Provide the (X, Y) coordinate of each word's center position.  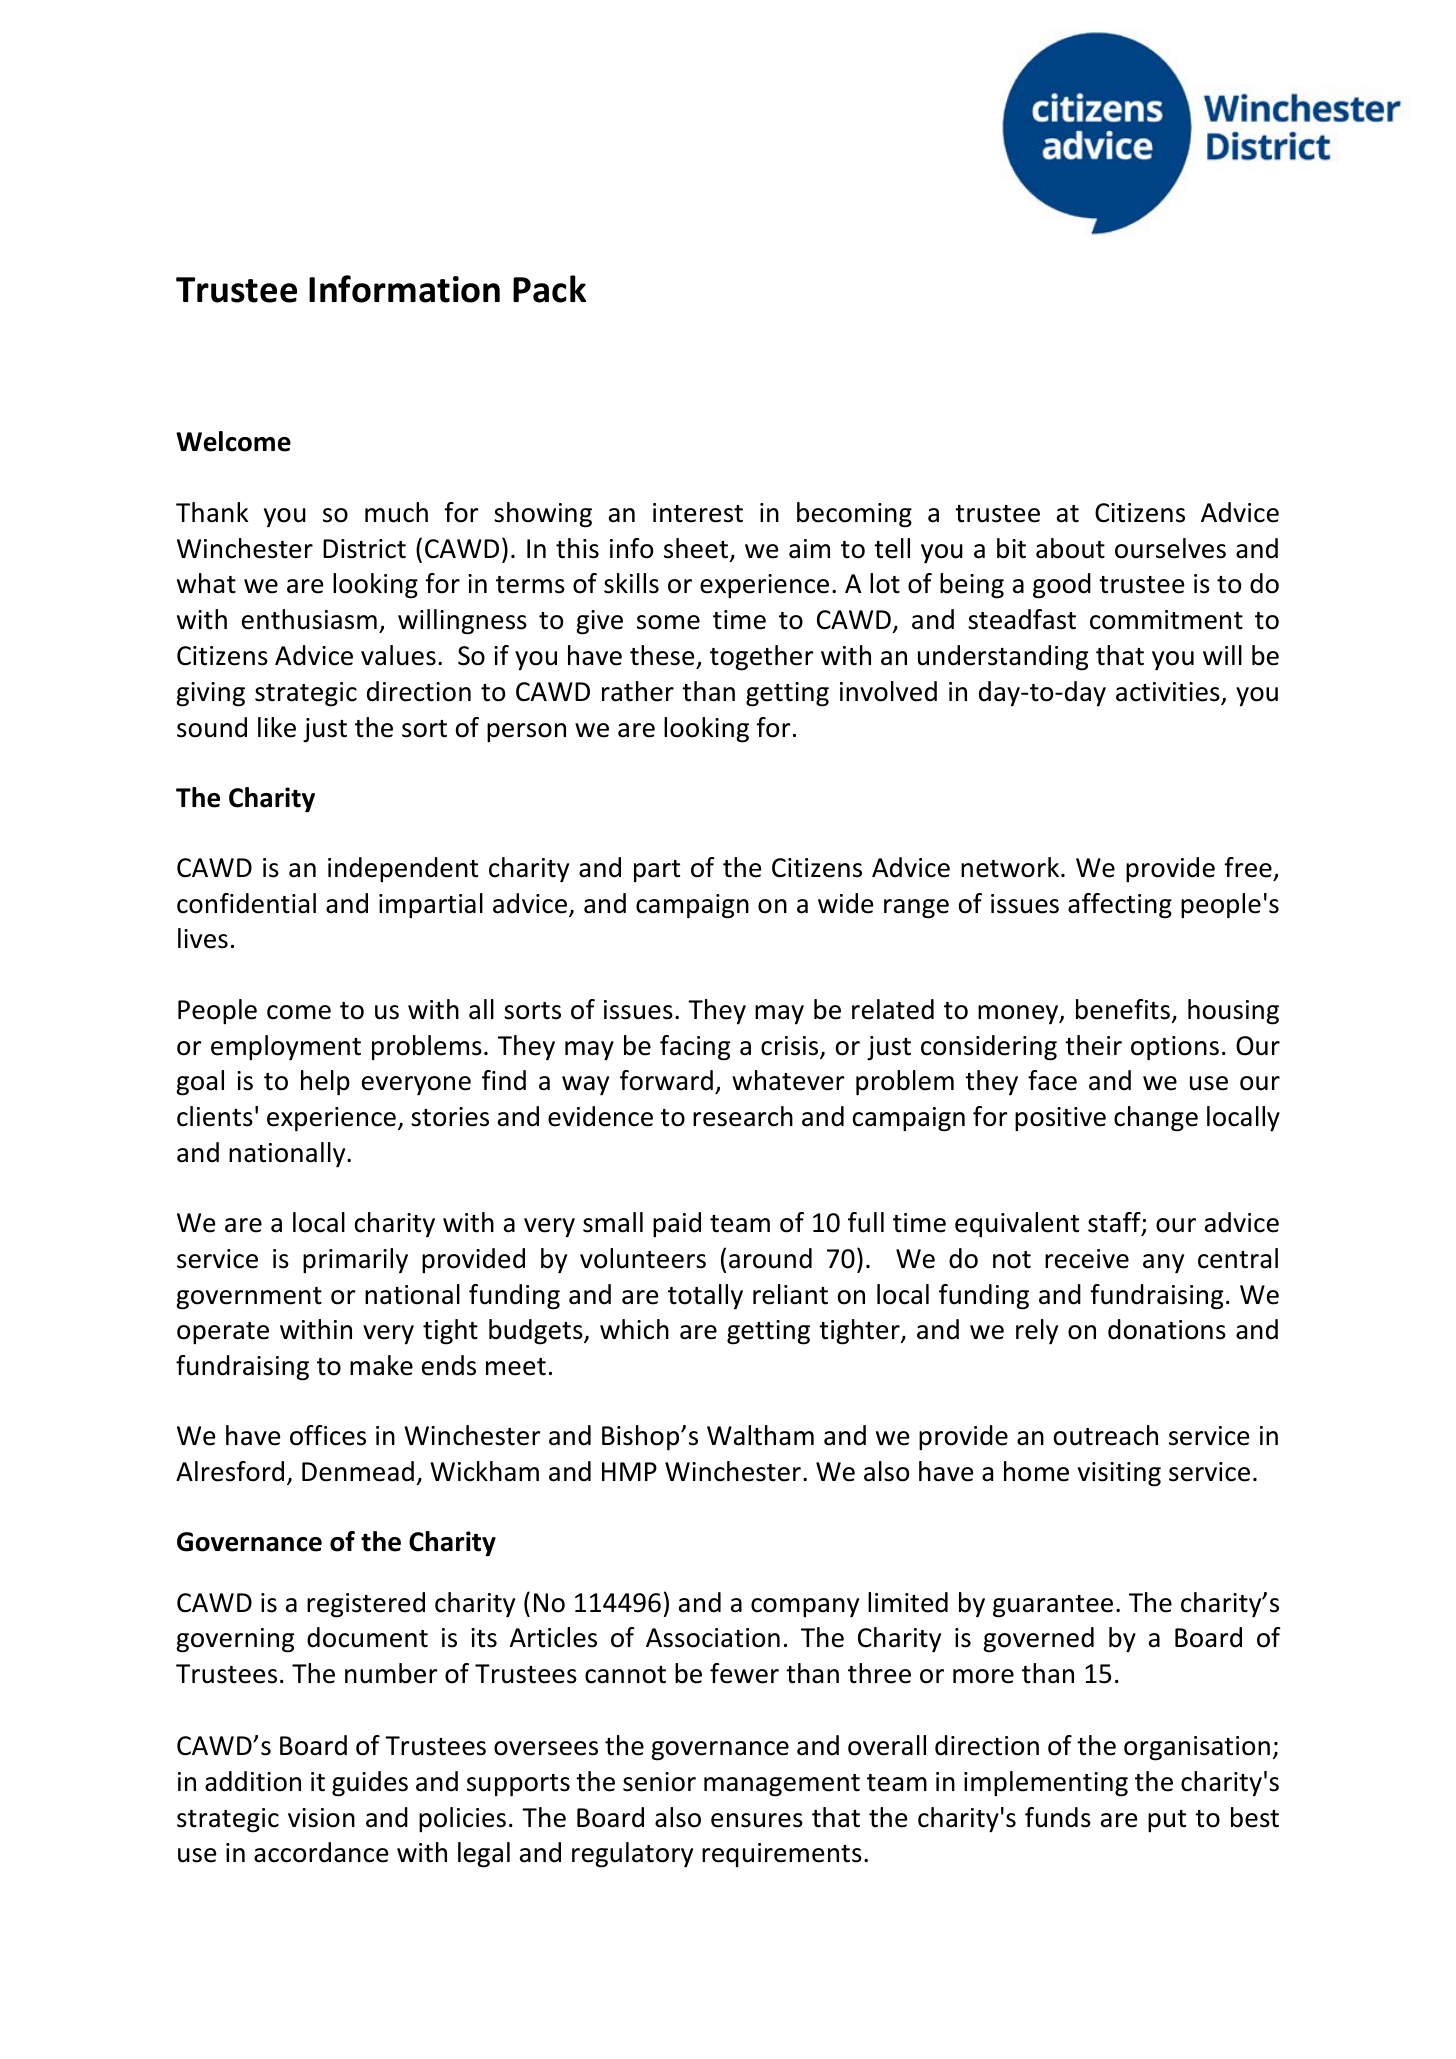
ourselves (1170, 548)
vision (321, 1818)
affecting (1120, 906)
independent (403, 870)
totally (705, 1297)
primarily (355, 1261)
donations (1167, 1329)
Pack (549, 289)
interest (698, 513)
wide (845, 903)
